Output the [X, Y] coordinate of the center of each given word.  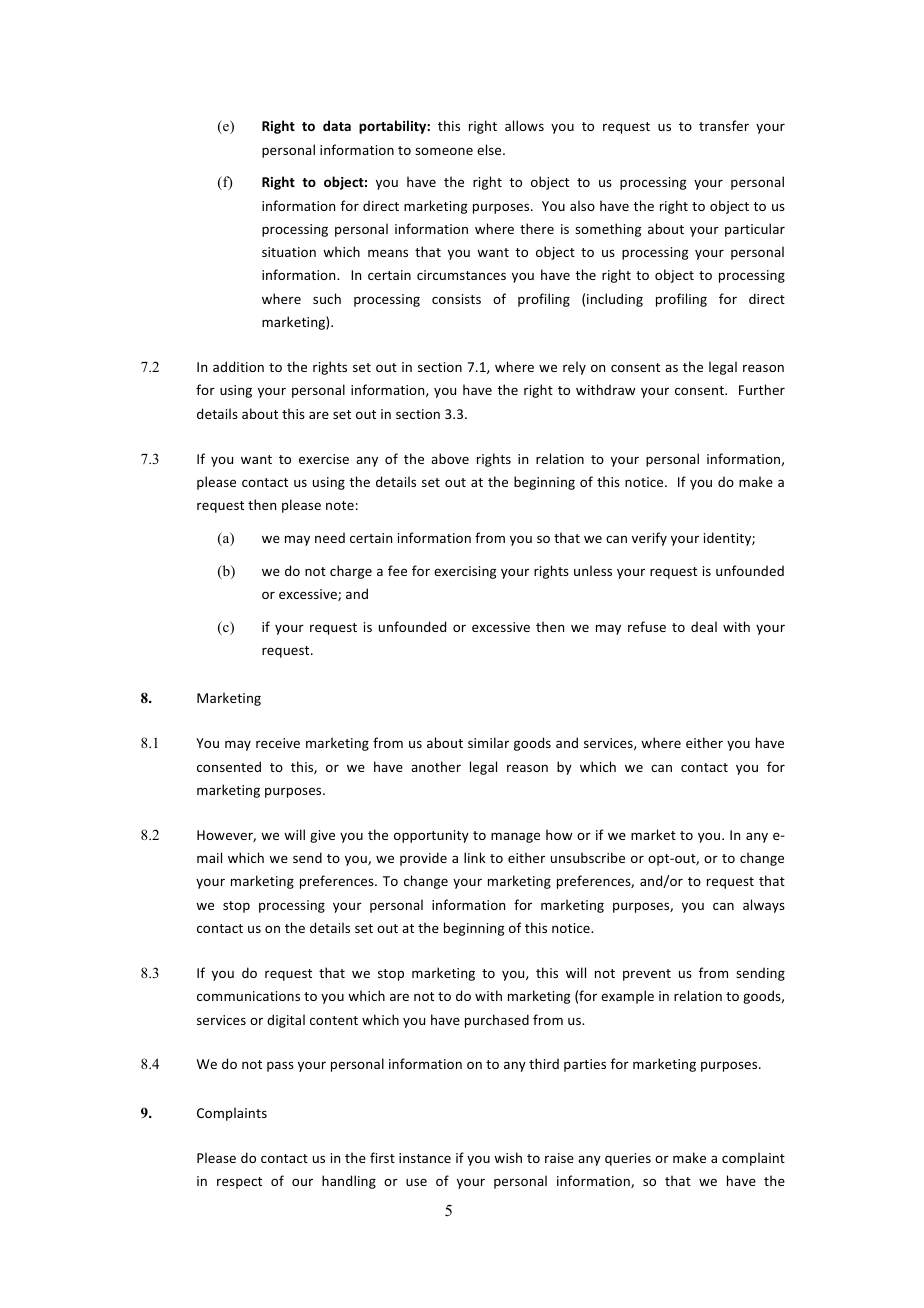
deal [704, 626]
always [764, 906]
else [490, 149]
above [450, 458]
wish [508, 1157]
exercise [324, 459]
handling [349, 1182]
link [475, 857]
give [322, 836]
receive [278, 743]
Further [762, 389]
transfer [724, 125]
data [337, 125]
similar [488, 742]
